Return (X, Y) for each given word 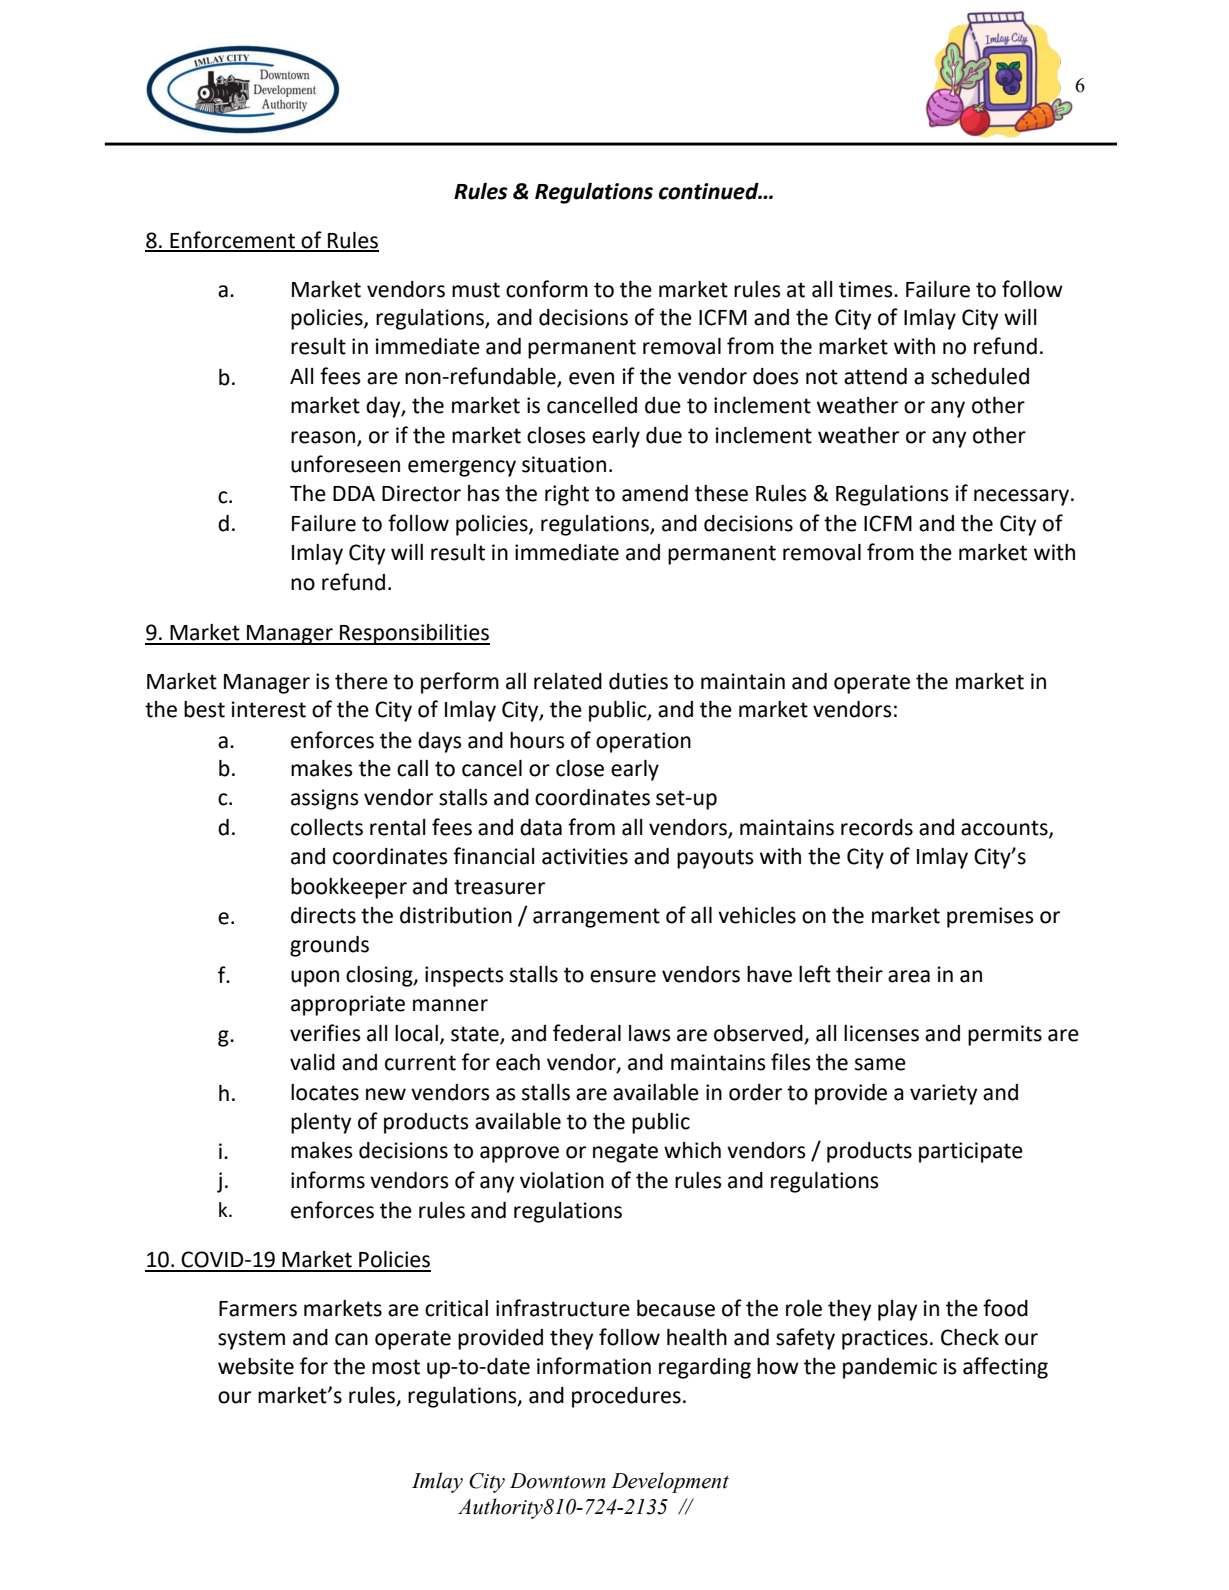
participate (971, 1152)
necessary (1021, 497)
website (256, 1366)
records (877, 827)
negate (625, 1153)
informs (328, 1180)
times (867, 289)
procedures (626, 1397)
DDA (354, 493)
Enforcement (233, 241)
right (567, 495)
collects (327, 827)
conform (547, 289)
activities (585, 856)
